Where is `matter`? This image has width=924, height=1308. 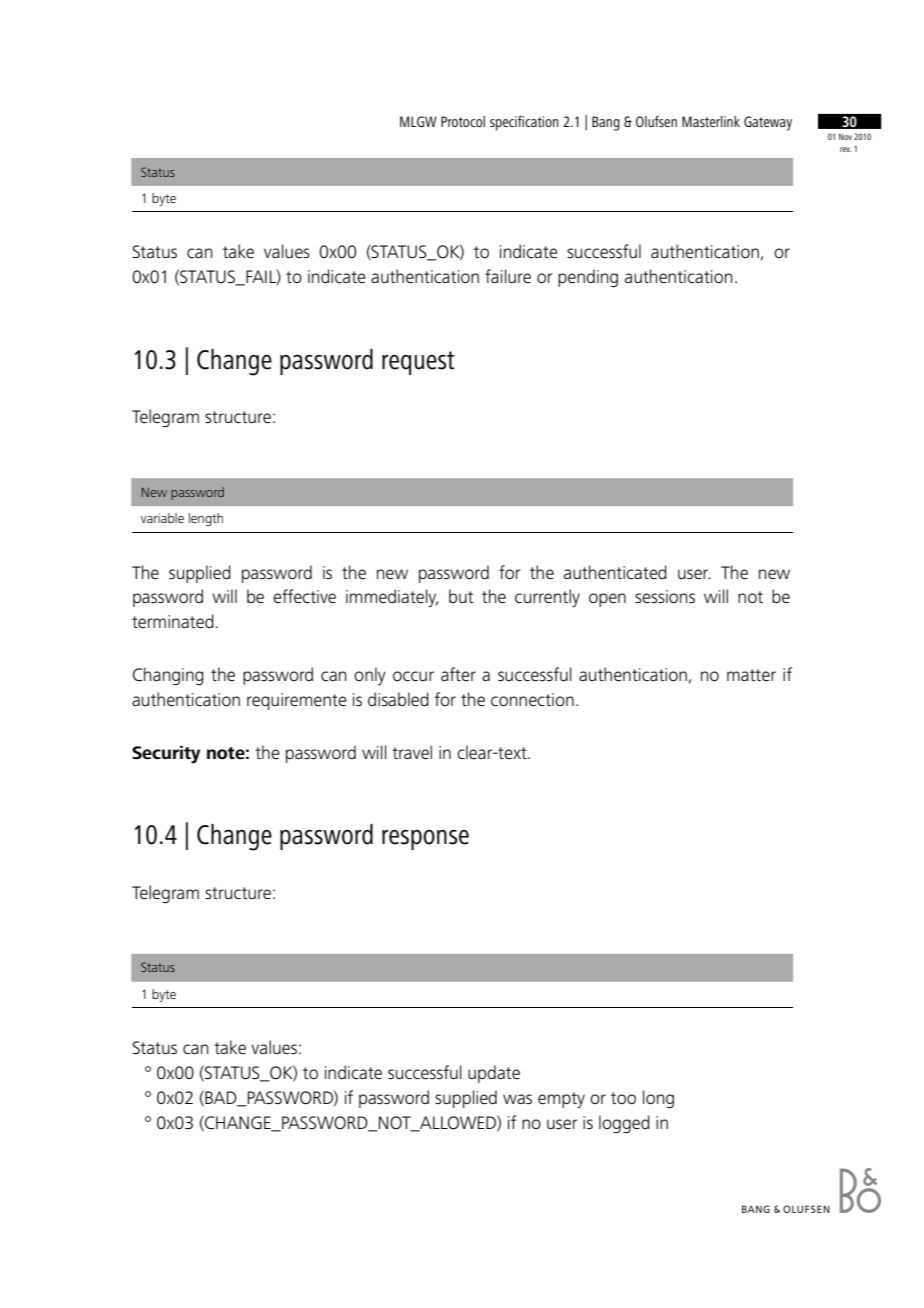 matter is located at coordinates (751, 675).
